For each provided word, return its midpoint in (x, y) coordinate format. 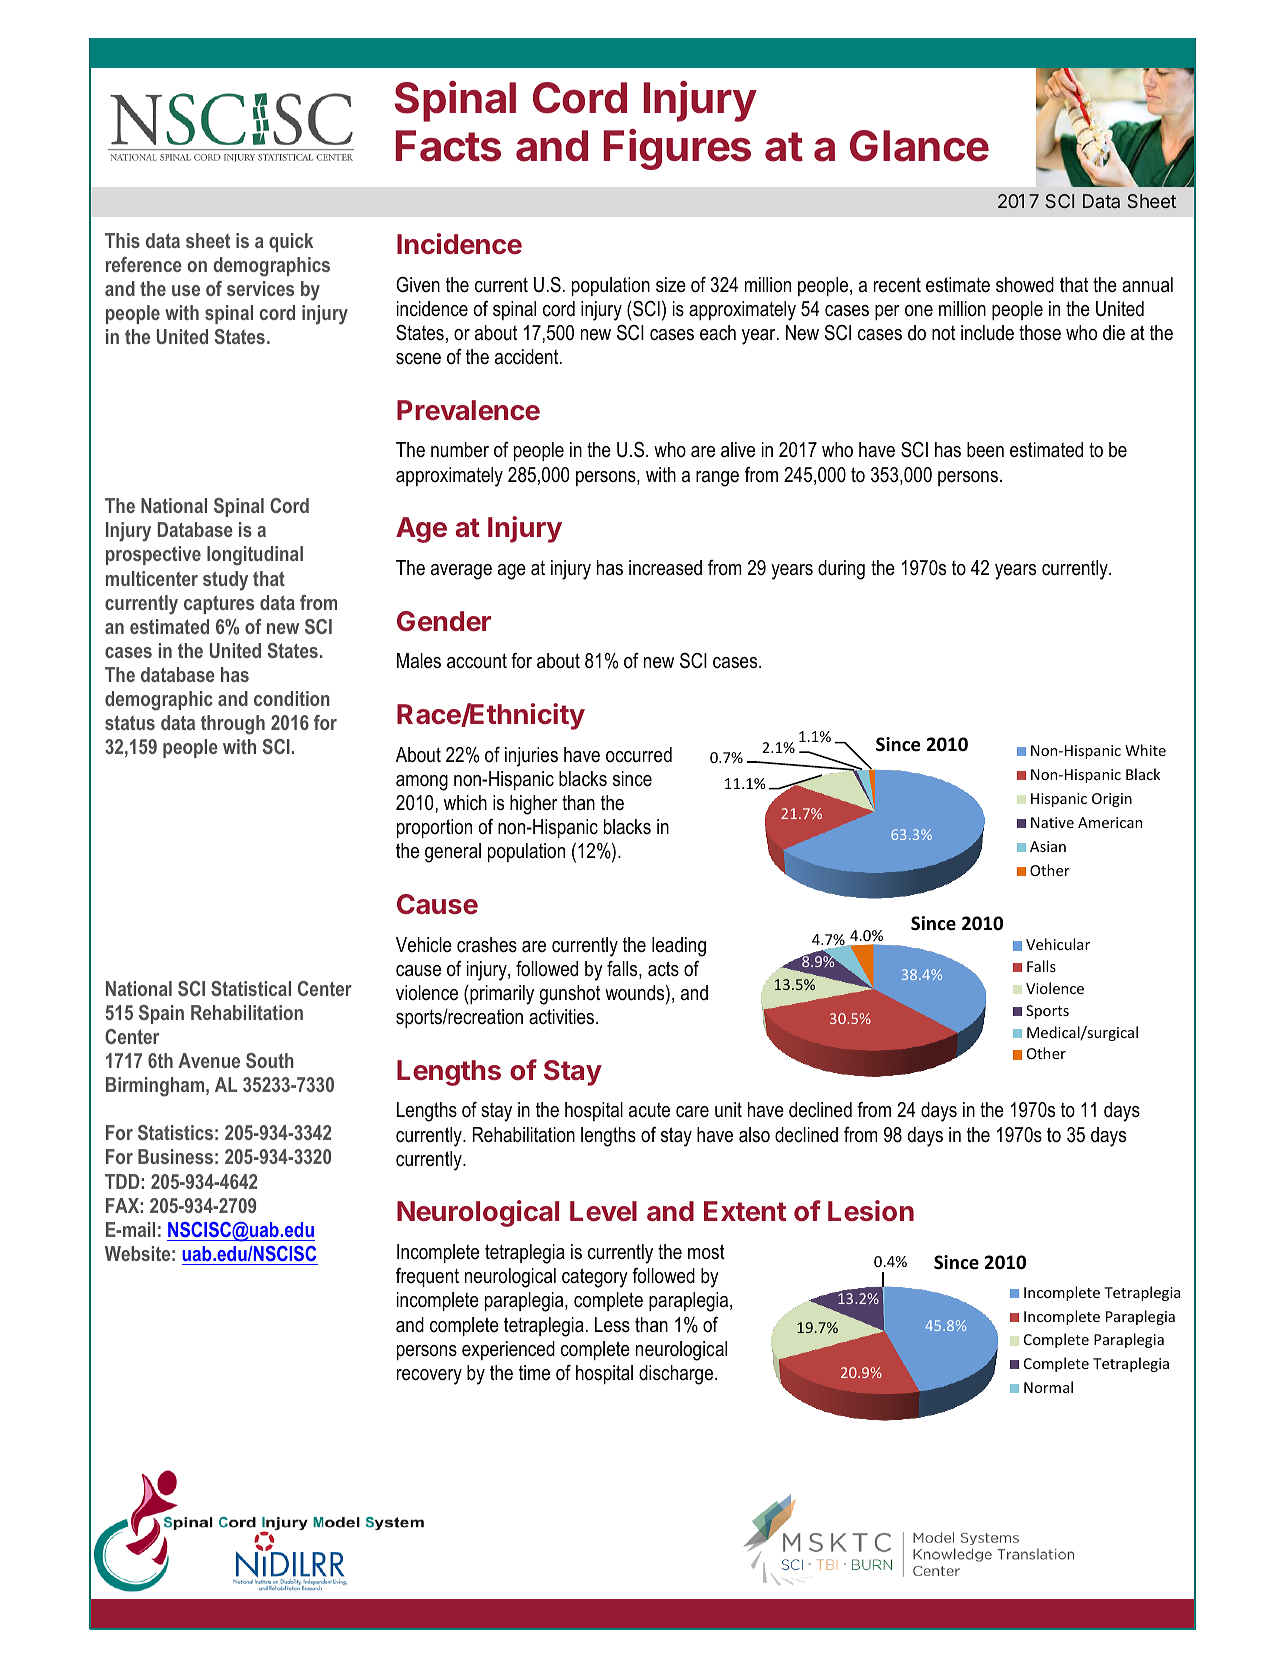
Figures (677, 149)
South (270, 1060)
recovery (429, 1377)
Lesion (871, 1211)
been (985, 450)
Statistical (251, 988)
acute (649, 1110)
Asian (1048, 846)
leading (679, 947)
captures (219, 604)
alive (738, 450)
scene (418, 359)
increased (665, 568)
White (1145, 750)
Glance (919, 146)
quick (291, 242)
